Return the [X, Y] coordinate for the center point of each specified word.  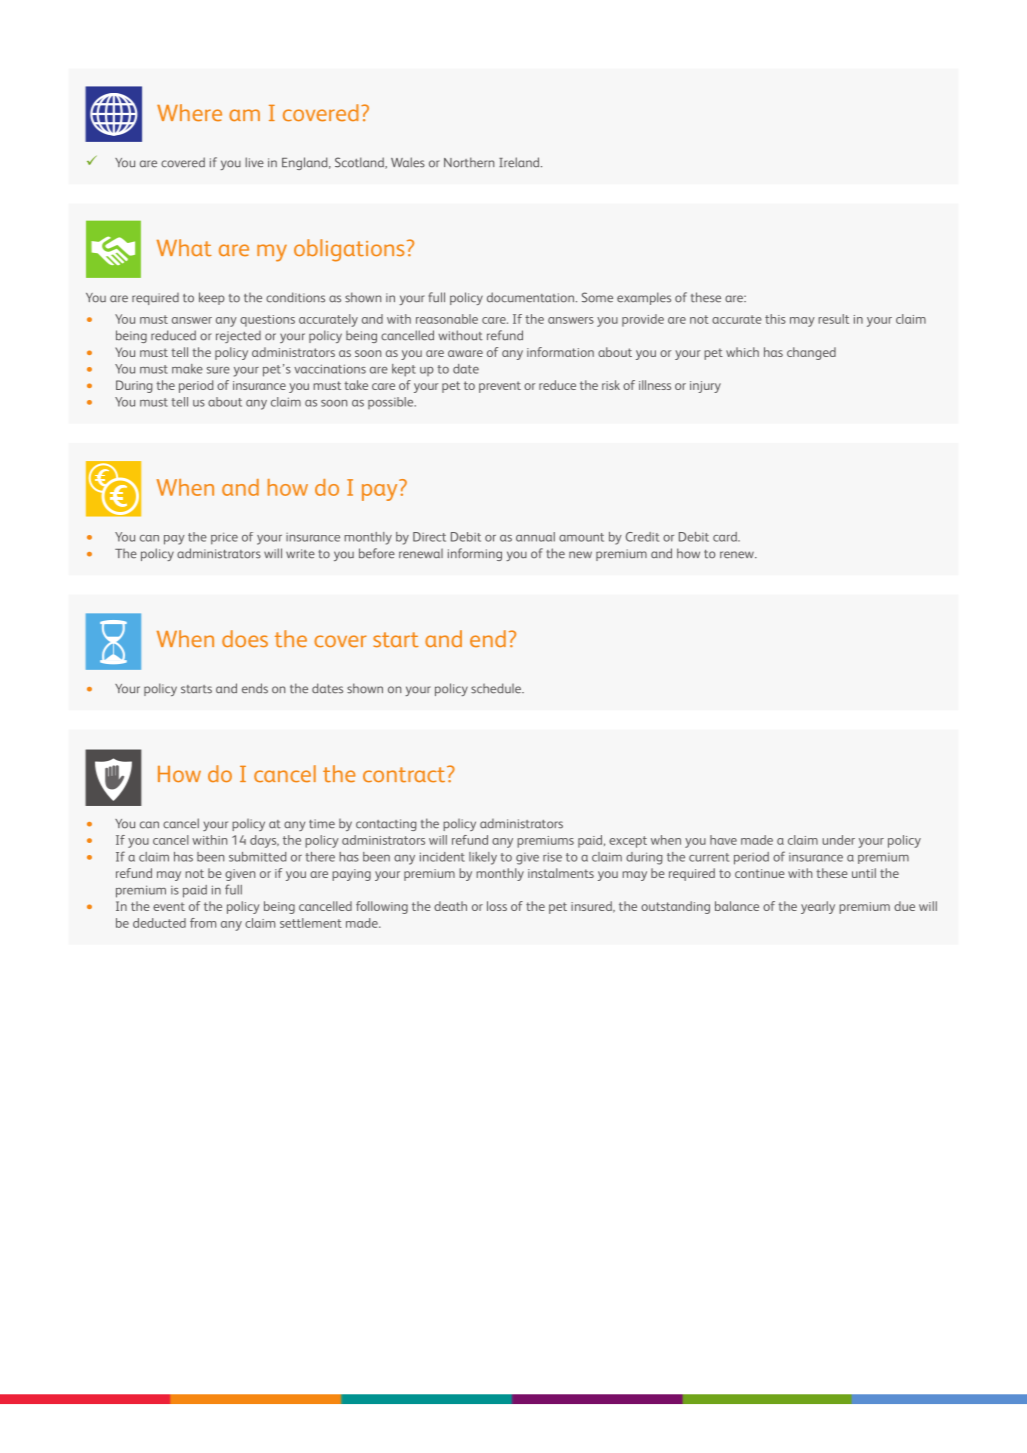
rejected [238, 337]
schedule [497, 688]
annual [535, 537]
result [833, 319]
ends [255, 688]
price [224, 538]
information [560, 352]
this [775, 319]
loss [497, 906]
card [726, 537]
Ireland [520, 162]
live [254, 162]
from [203, 923]
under [838, 840]
